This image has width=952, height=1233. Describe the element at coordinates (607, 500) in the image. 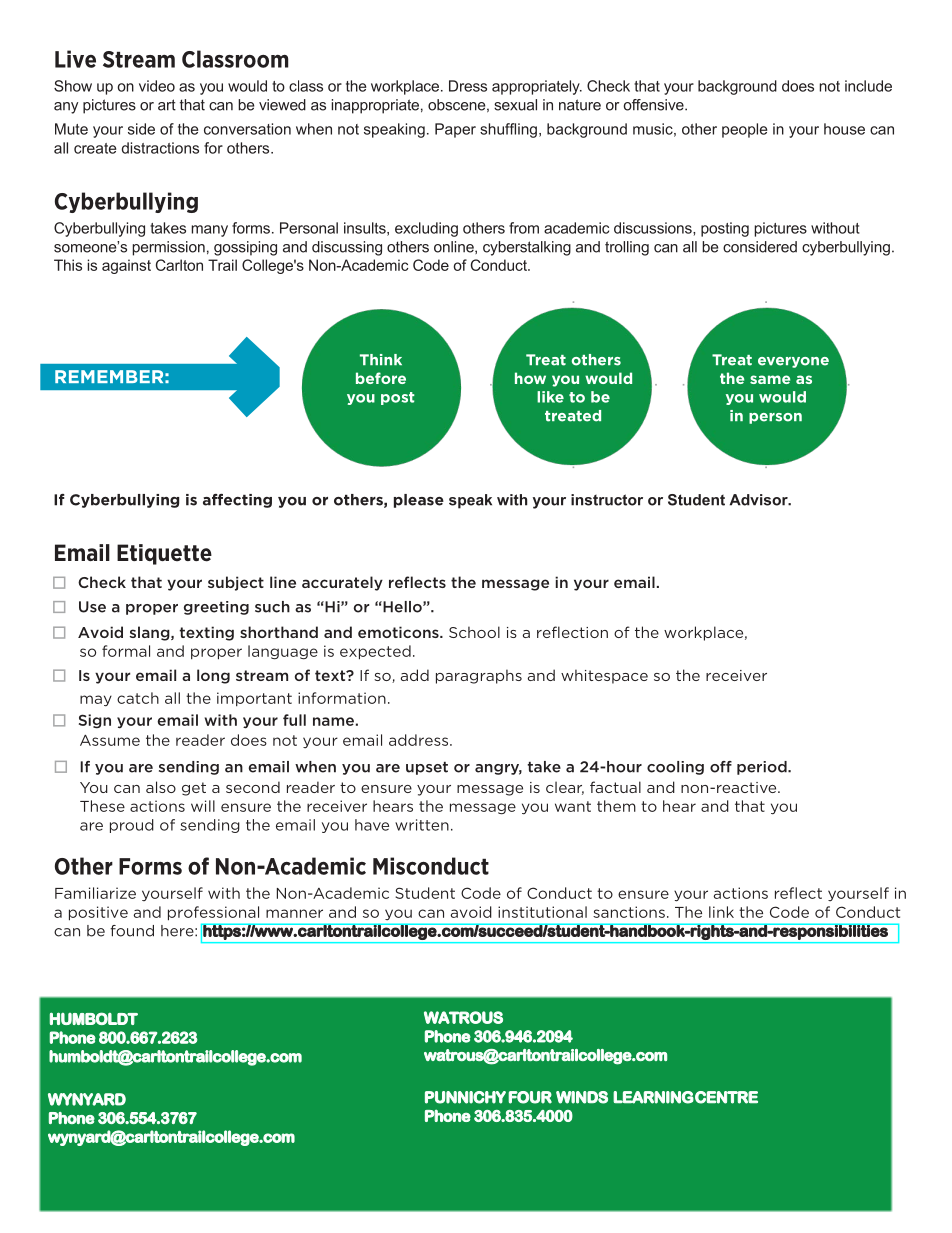

I see `instructor` at that location.
